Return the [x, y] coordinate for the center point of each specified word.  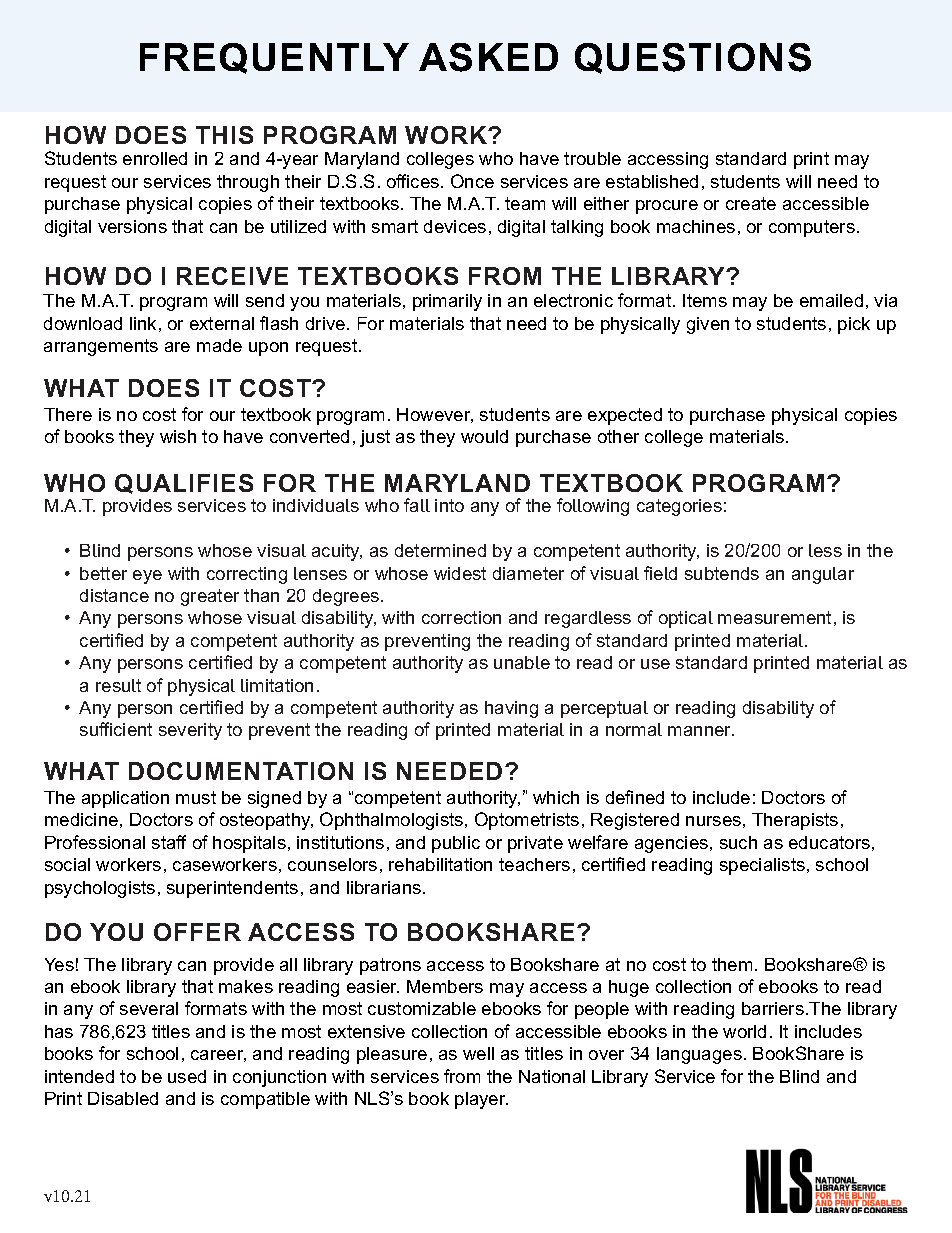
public [456, 844]
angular [823, 575]
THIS [224, 135]
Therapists [795, 821]
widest [460, 573]
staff [169, 842]
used [187, 1076]
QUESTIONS [693, 58]
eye [147, 577]
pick [854, 325]
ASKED [488, 57]
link [143, 323]
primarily [447, 302]
